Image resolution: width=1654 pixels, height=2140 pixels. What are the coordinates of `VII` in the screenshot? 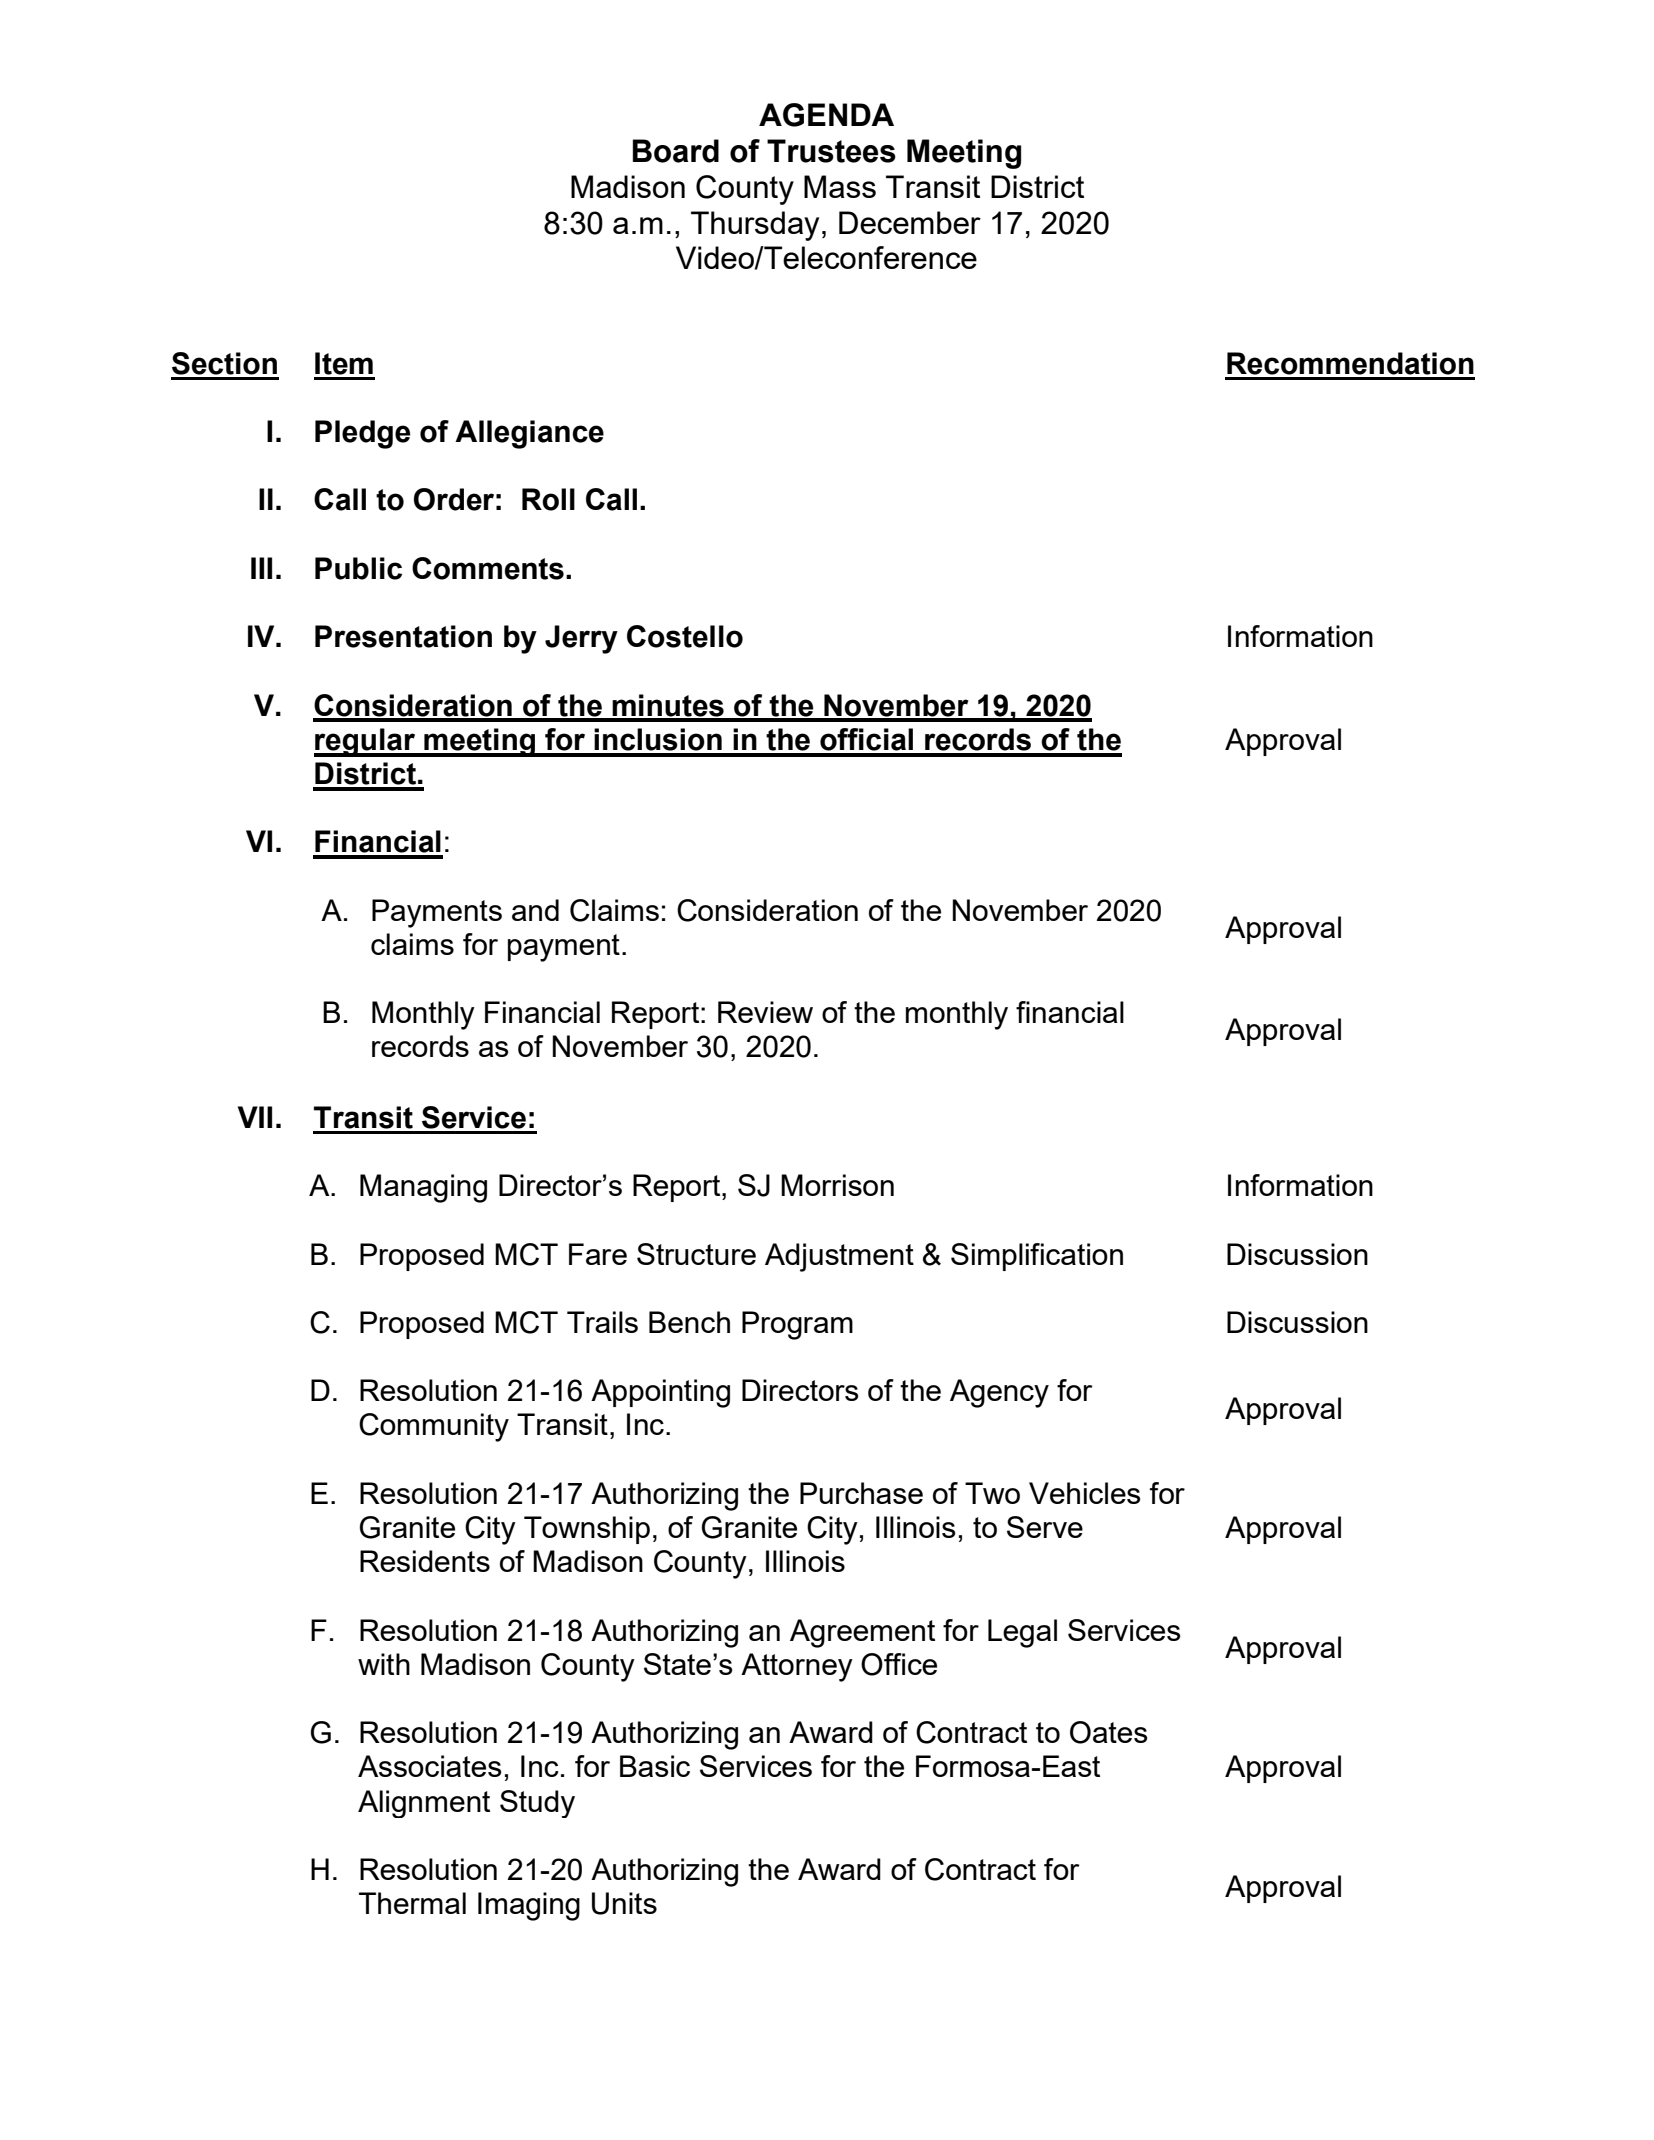 It's located at (255, 1117).
